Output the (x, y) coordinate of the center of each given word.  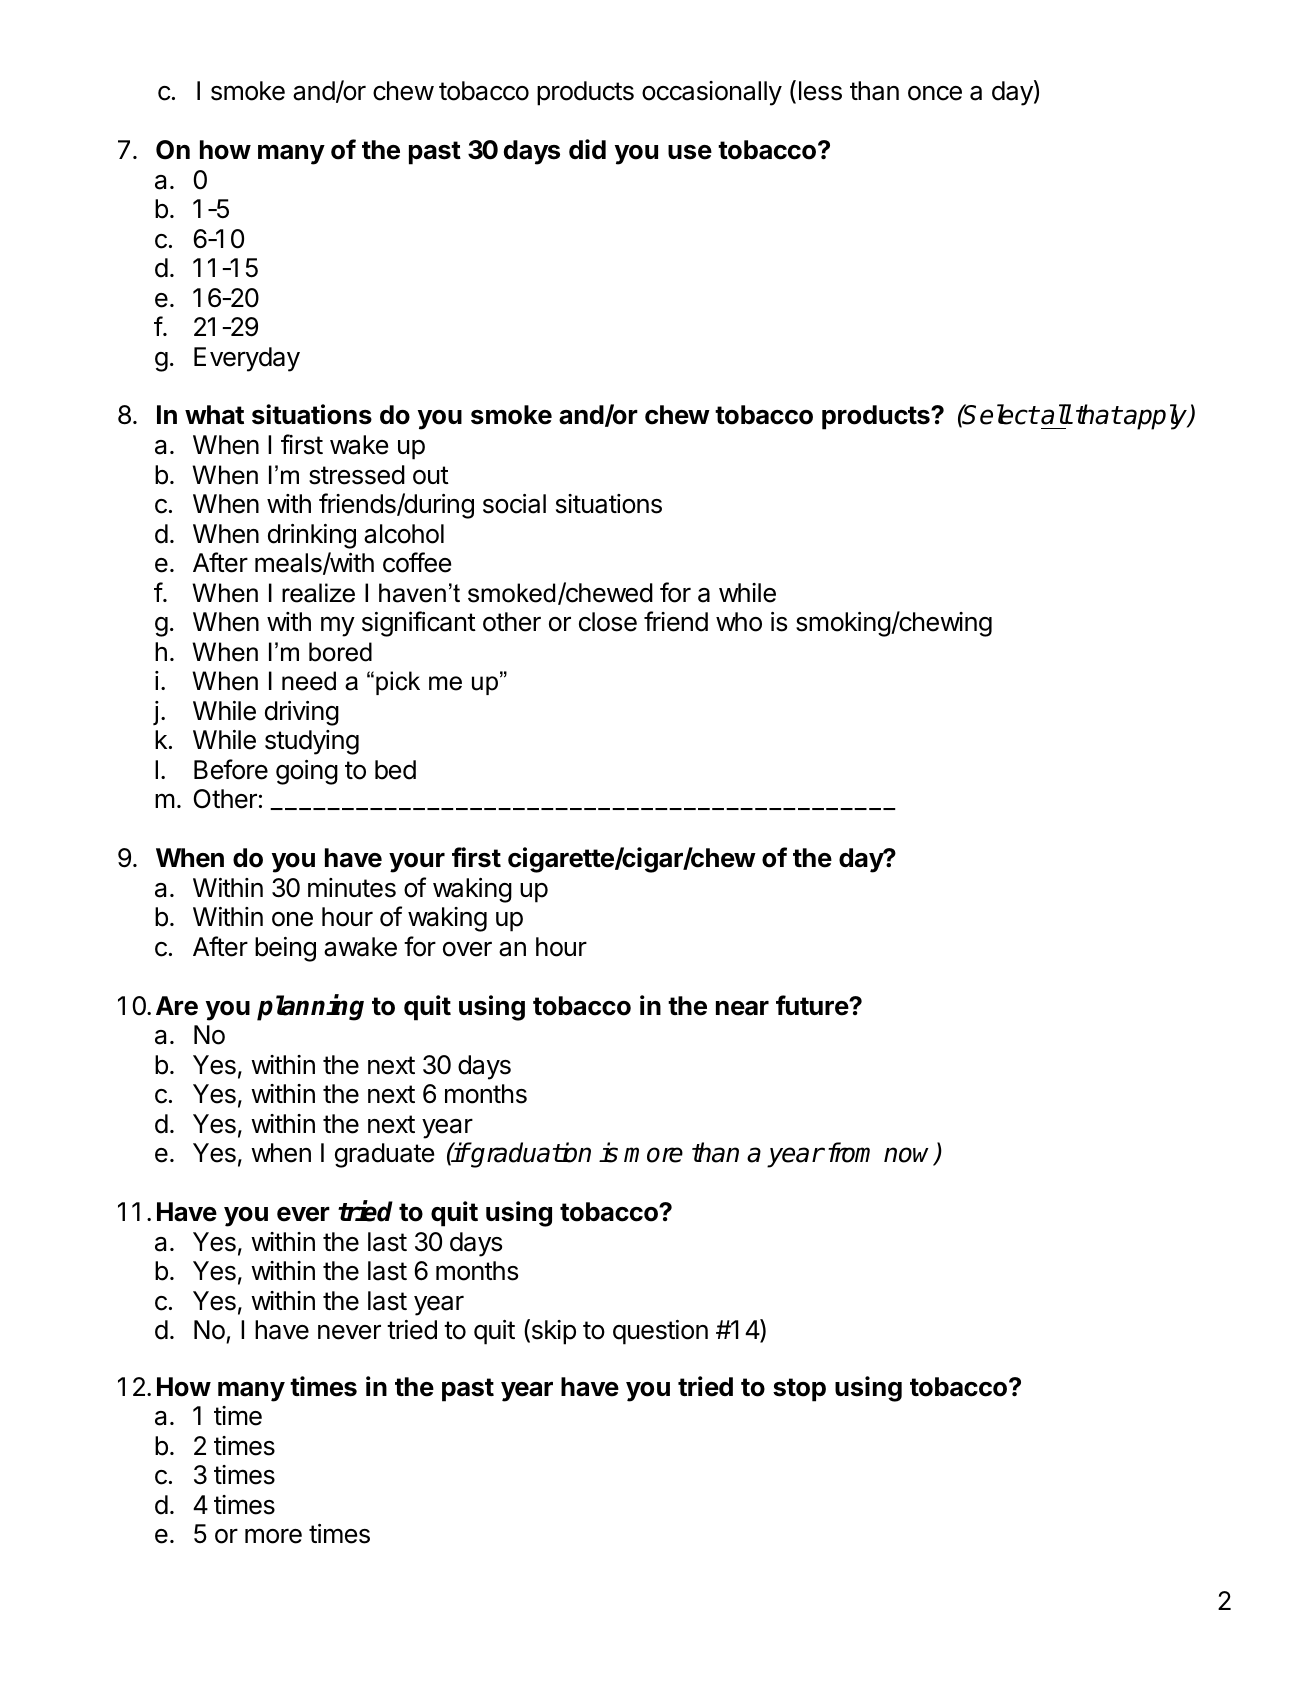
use (690, 152)
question (660, 1332)
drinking (312, 536)
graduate (384, 1155)
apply (1156, 417)
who (739, 622)
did (587, 149)
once (935, 93)
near (742, 1008)
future (813, 1005)
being (285, 949)
